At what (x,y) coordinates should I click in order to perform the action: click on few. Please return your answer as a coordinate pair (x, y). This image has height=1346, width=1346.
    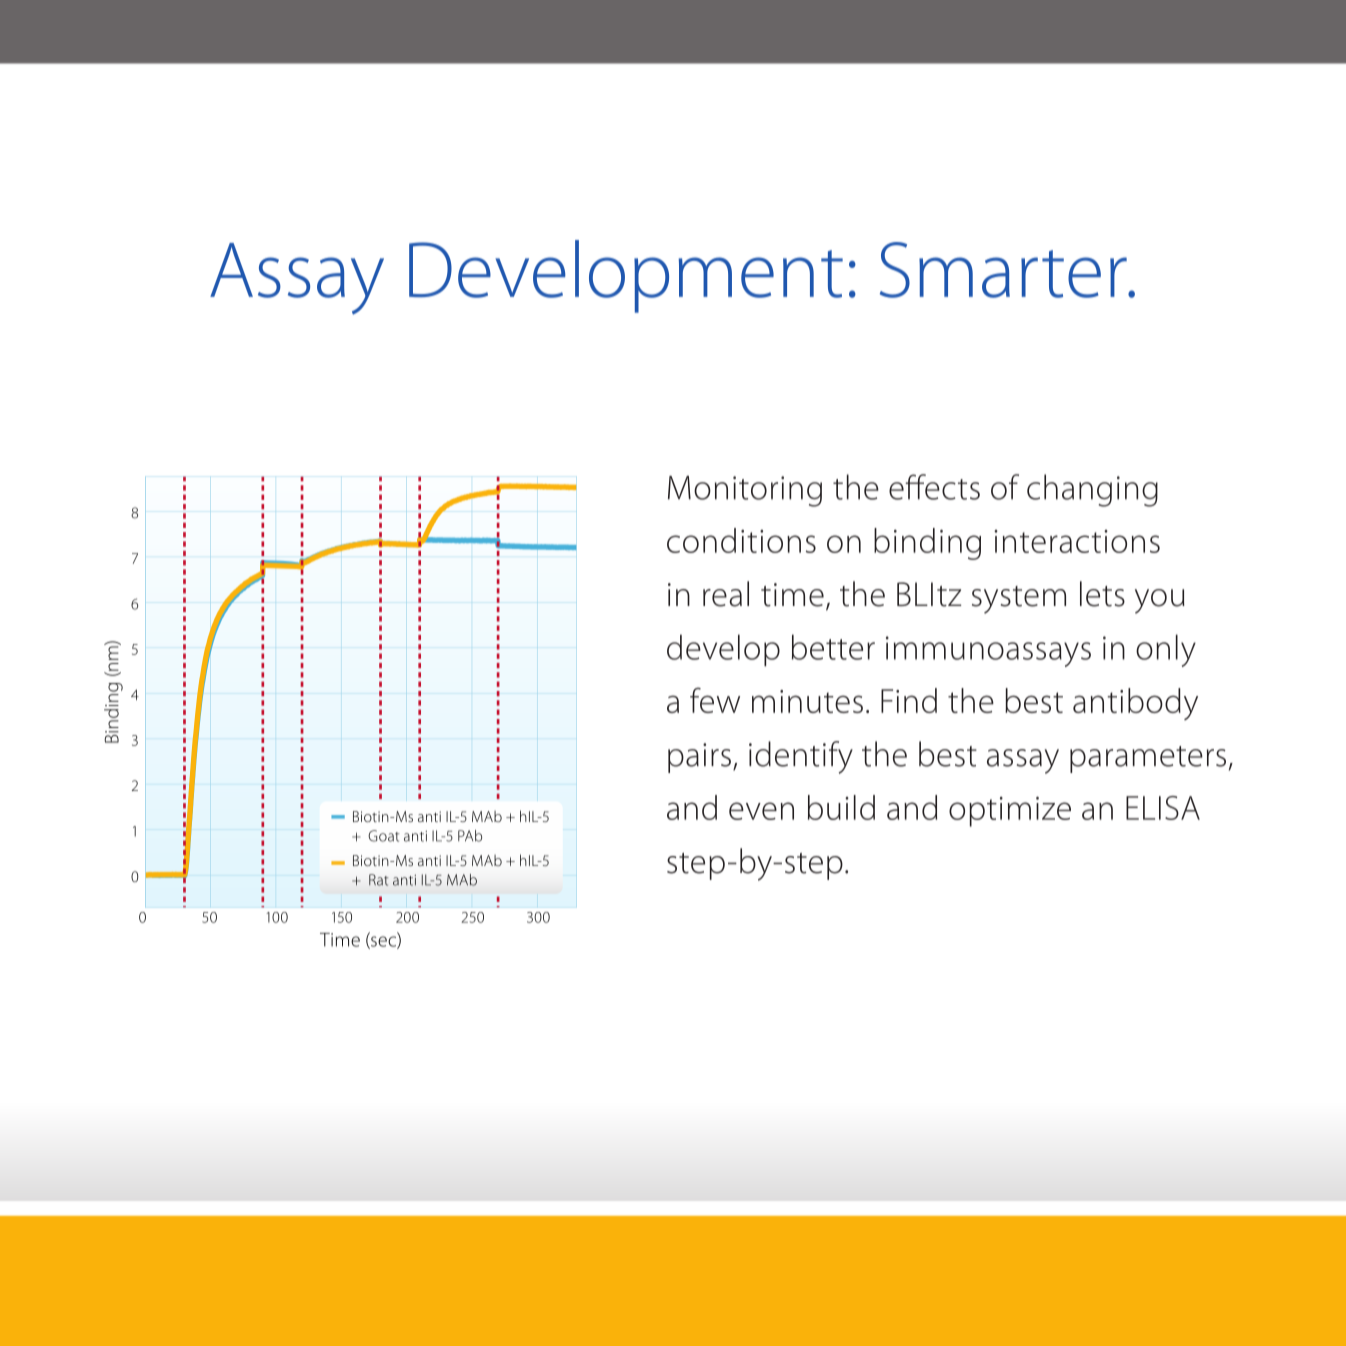
    Looking at the image, I should click on (715, 700).
